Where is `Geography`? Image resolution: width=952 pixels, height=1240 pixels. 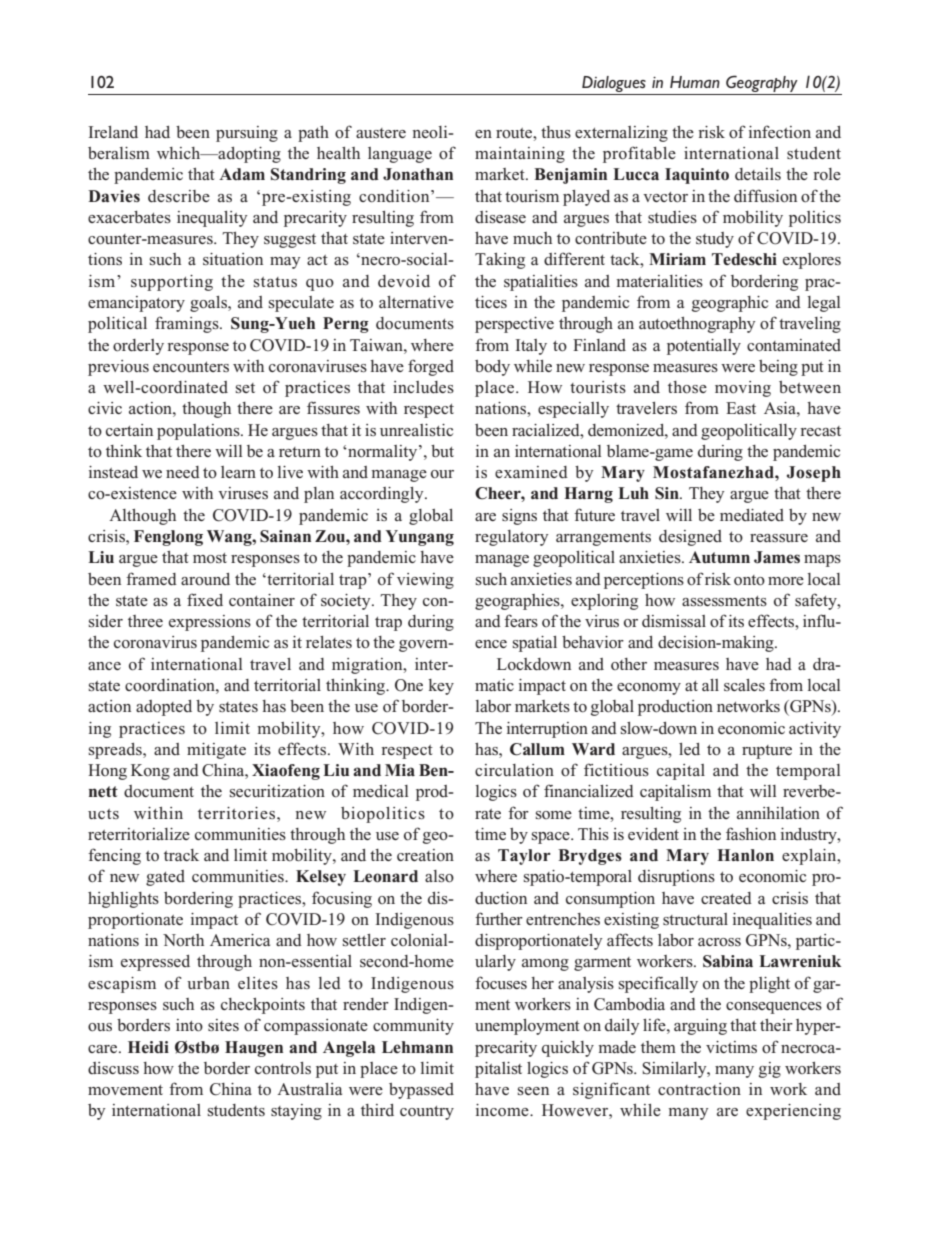 Geography is located at coordinates (762, 83).
